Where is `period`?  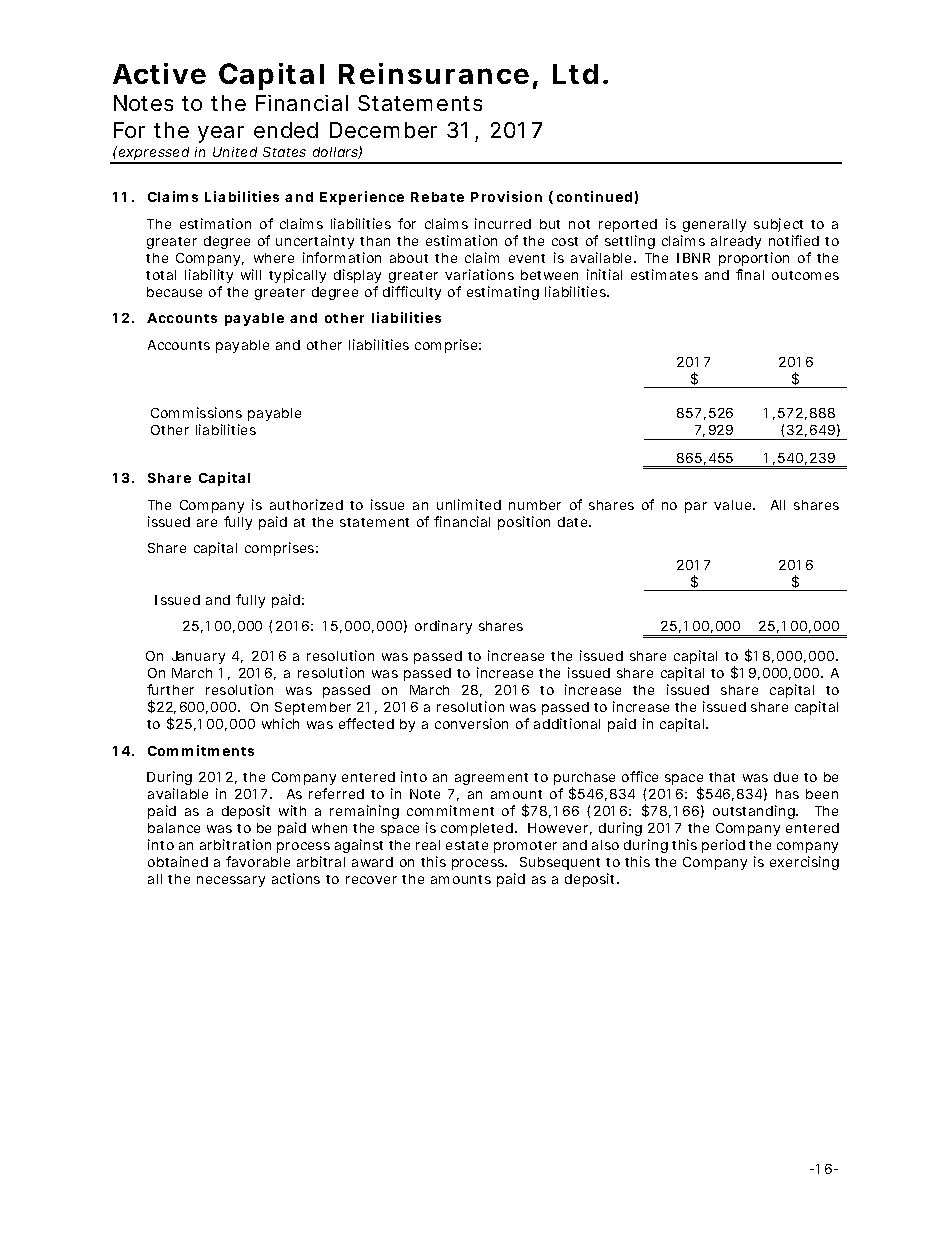 period is located at coordinates (723, 846).
